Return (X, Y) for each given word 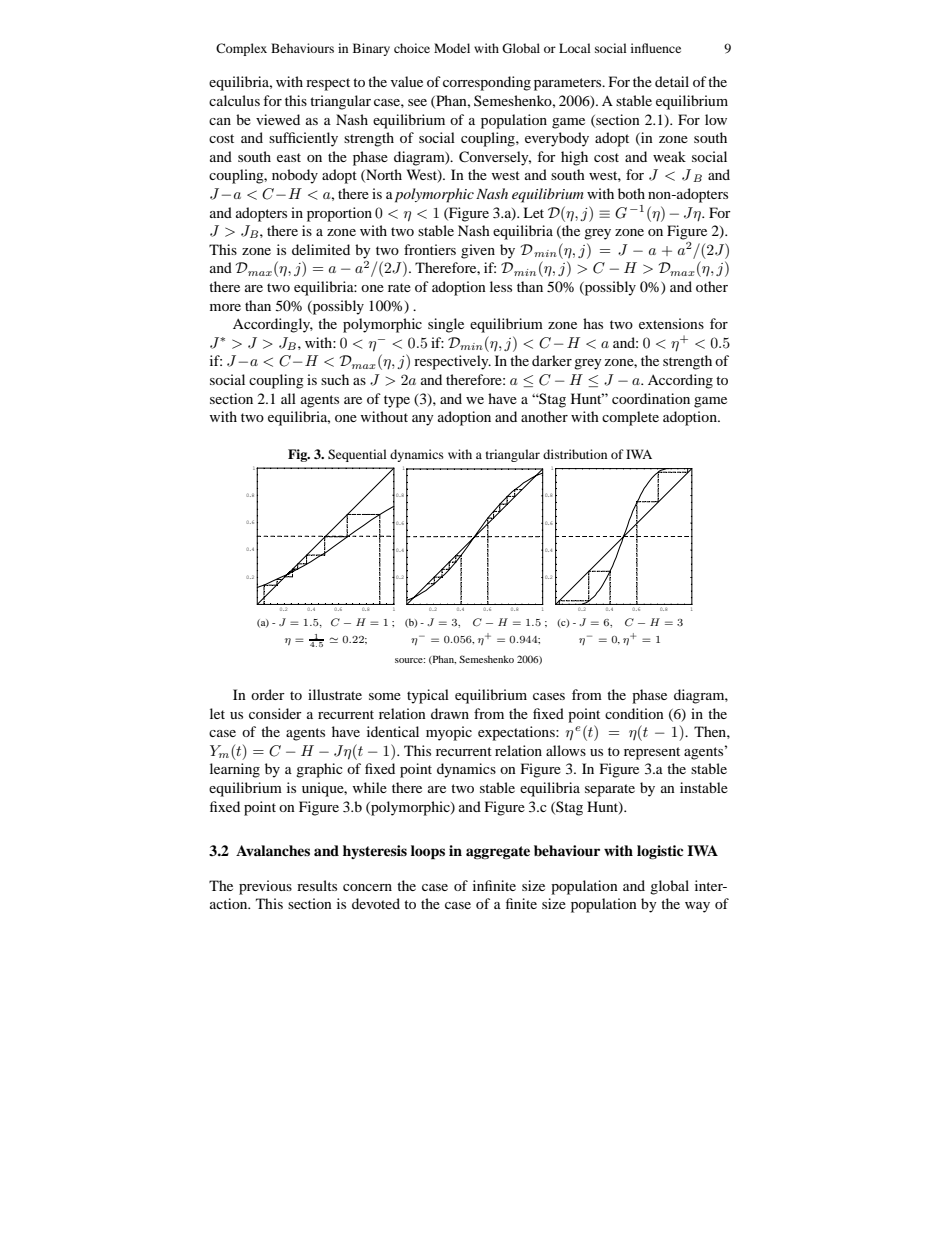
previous (265, 887)
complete (630, 418)
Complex (241, 49)
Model (452, 48)
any (423, 420)
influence (656, 48)
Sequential (357, 455)
